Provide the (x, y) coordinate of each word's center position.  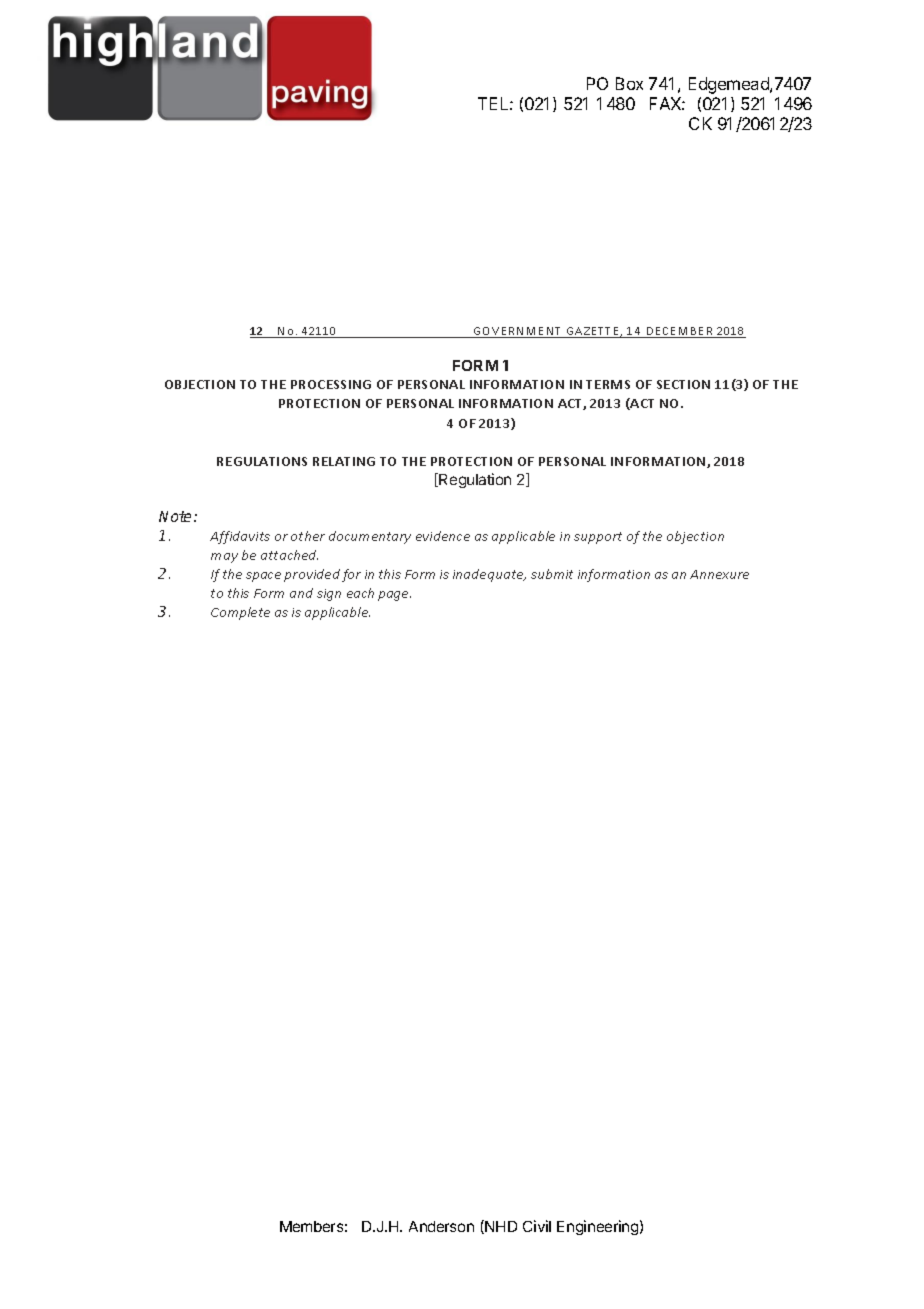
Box (629, 83)
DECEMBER (680, 332)
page (394, 596)
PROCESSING (331, 384)
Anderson (441, 1226)
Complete (240, 613)
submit (552, 574)
